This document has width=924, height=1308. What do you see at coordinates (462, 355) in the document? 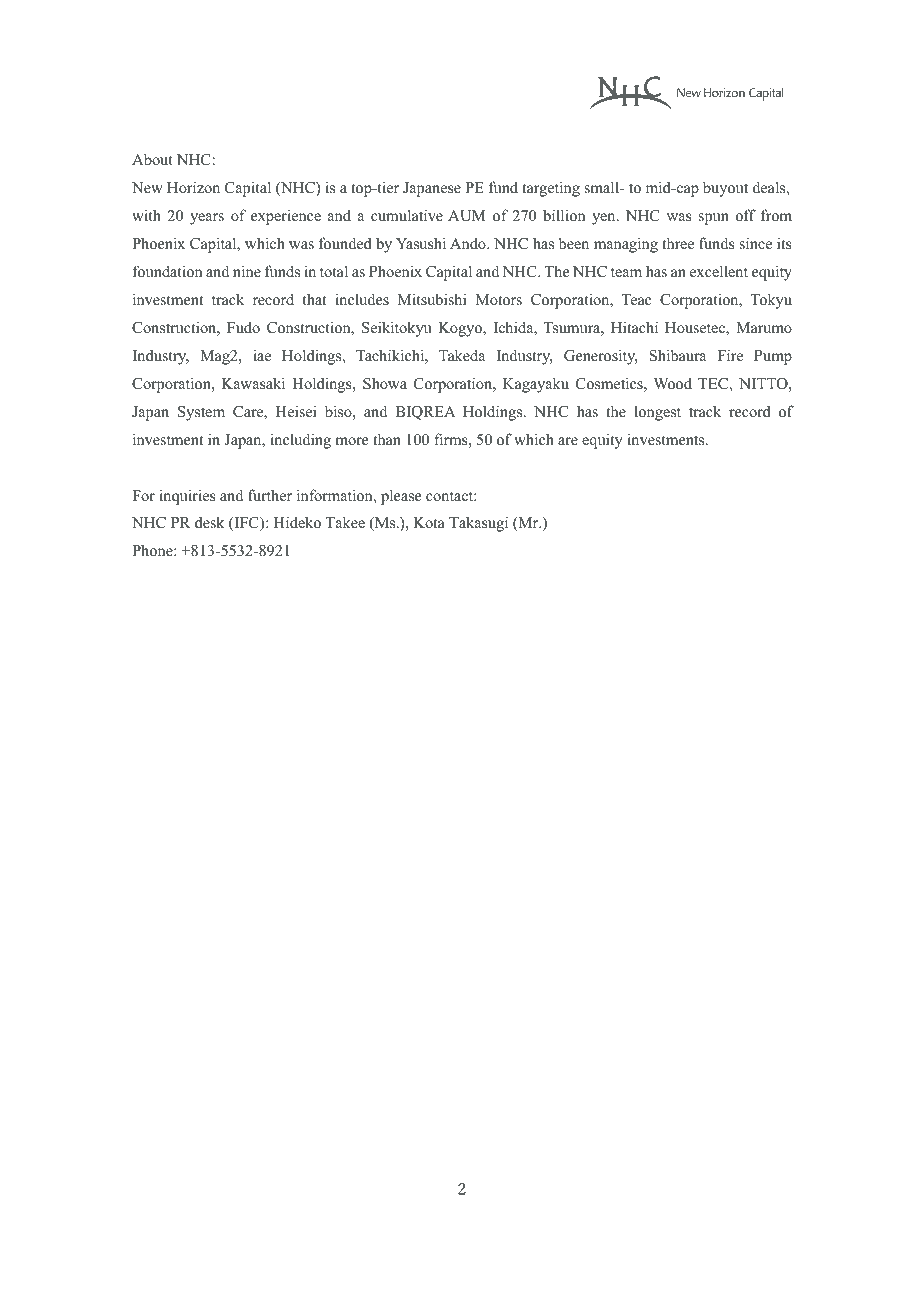
I see `Takeda` at bounding box center [462, 355].
